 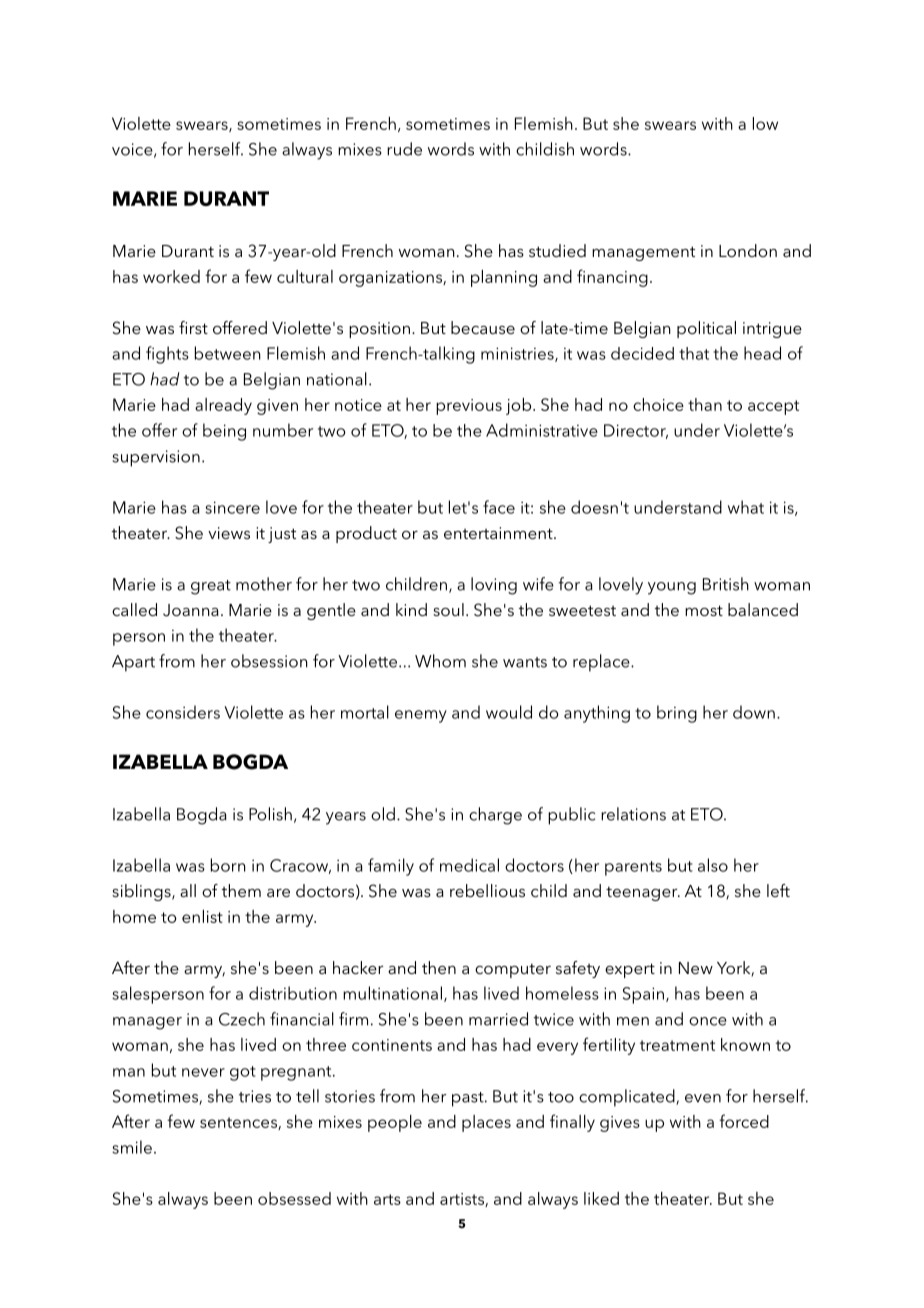 I want to click on Whom, so click(x=440, y=661).
